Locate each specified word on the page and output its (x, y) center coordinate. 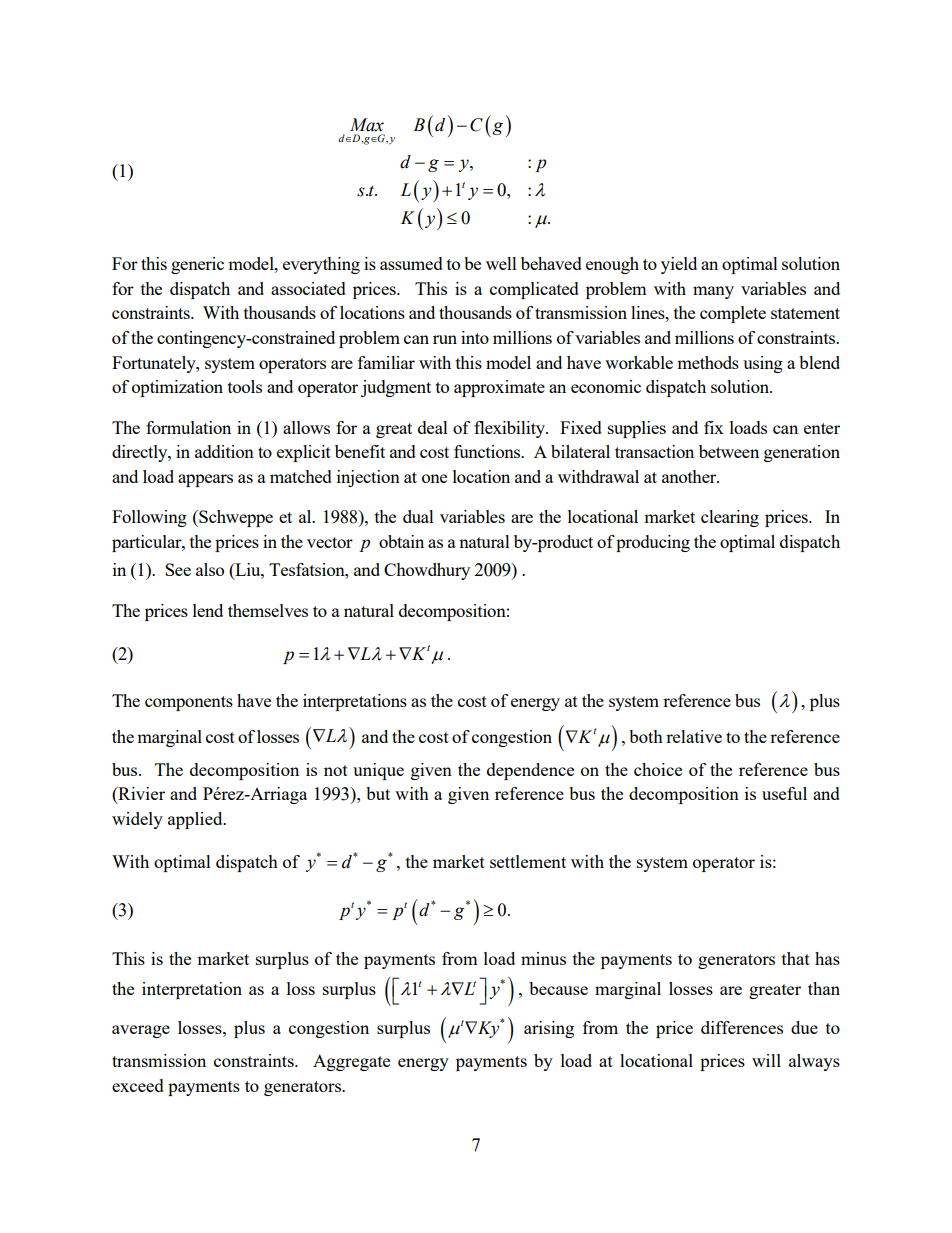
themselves (268, 610)
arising (549, 1029)
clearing (730, 518)
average (141, 1031)
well (501, 263)
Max (367, 125)
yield (679, 265)
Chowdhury (427, 571)
